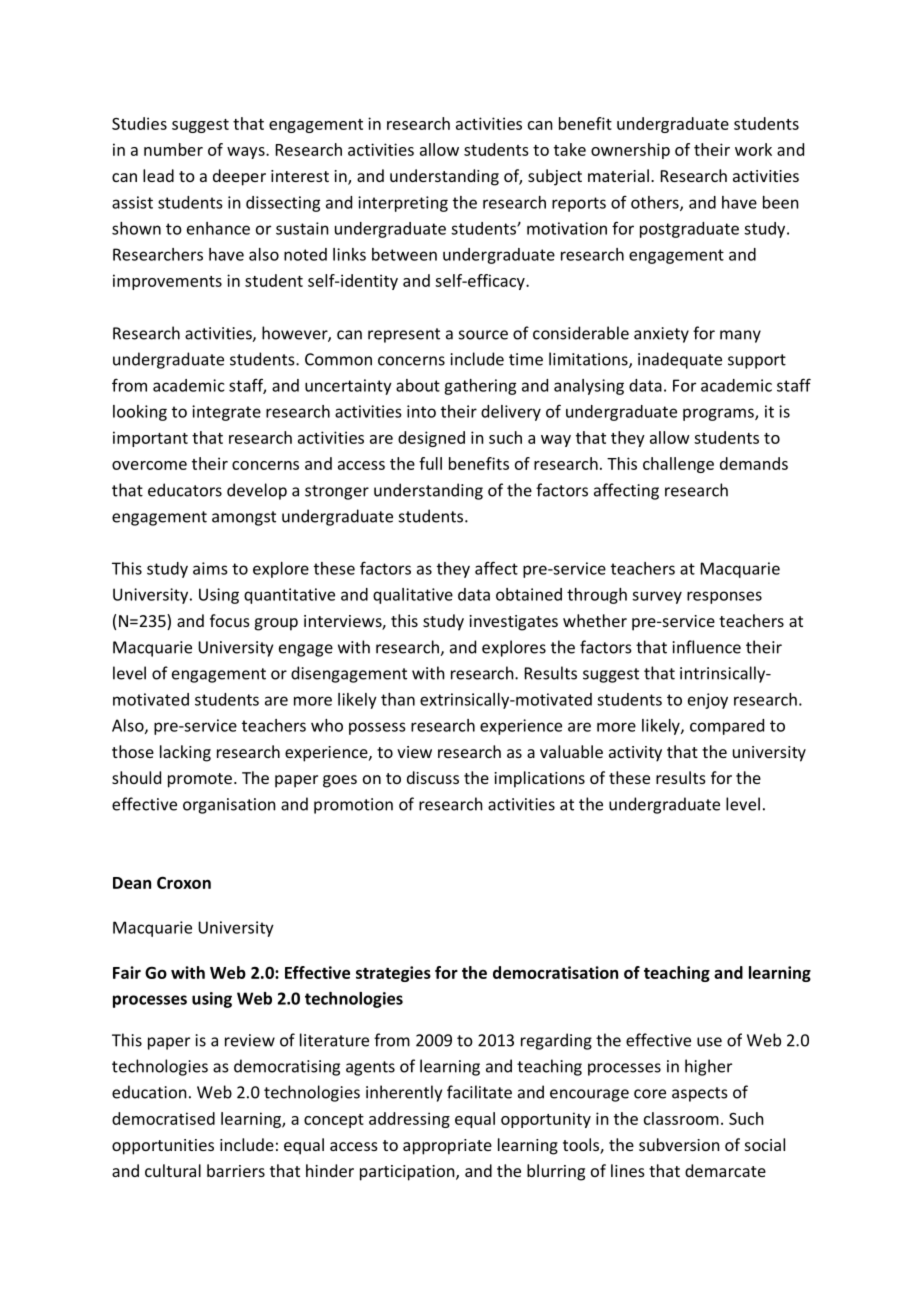 This image has width=924, height=1308. I want to click on number, so click(173, 149).
